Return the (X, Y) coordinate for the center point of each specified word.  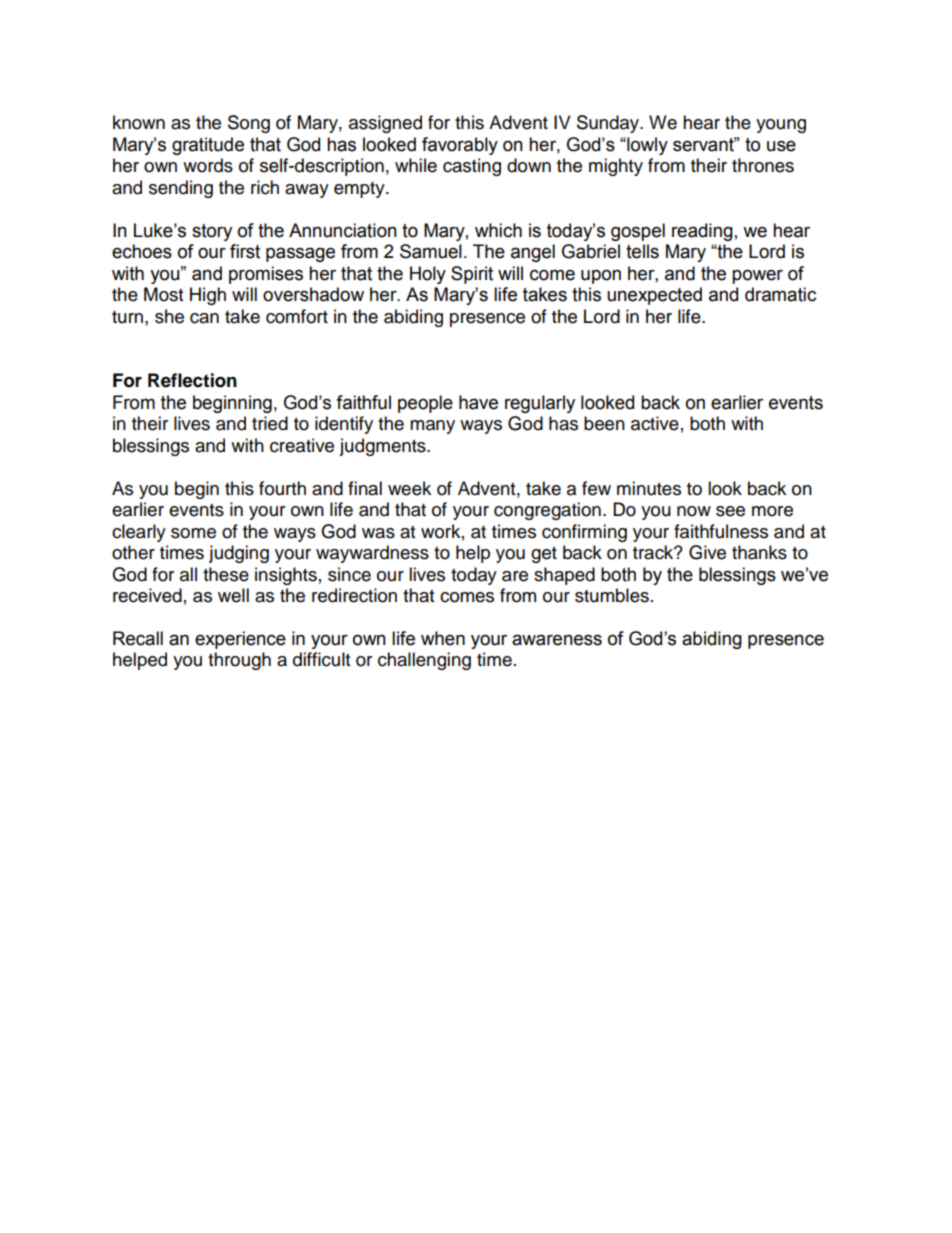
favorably (460, 146)
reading (702, 232)
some (193, 533)
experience (240, 640)
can (204, 318)
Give (707, 552)
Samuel (431, 251)
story (212, 232)
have (478, 402)
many (432, 427)
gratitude (208, 146)
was (378, 533)
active (655, 423)
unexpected (654, 296)
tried (270, 423)
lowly (646, 146)
